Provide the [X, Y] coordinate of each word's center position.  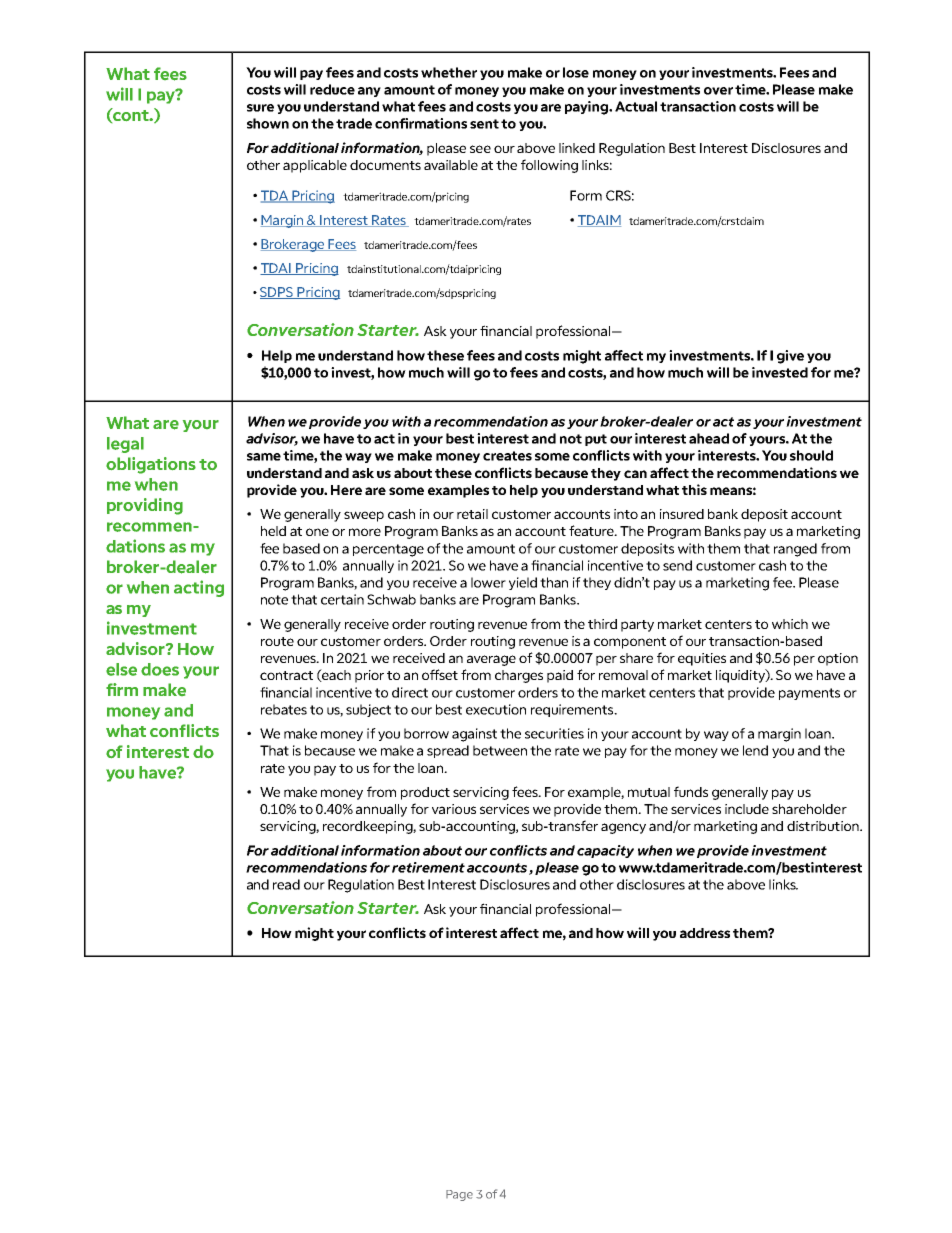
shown [268, 123]
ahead [709, 438]
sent [484, 124]
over [718, 91]
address [705, 933]
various [454, 809]
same [264, 457]
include [747, 809]
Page [459, 1195]
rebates [284, 709]
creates [507, 456]
